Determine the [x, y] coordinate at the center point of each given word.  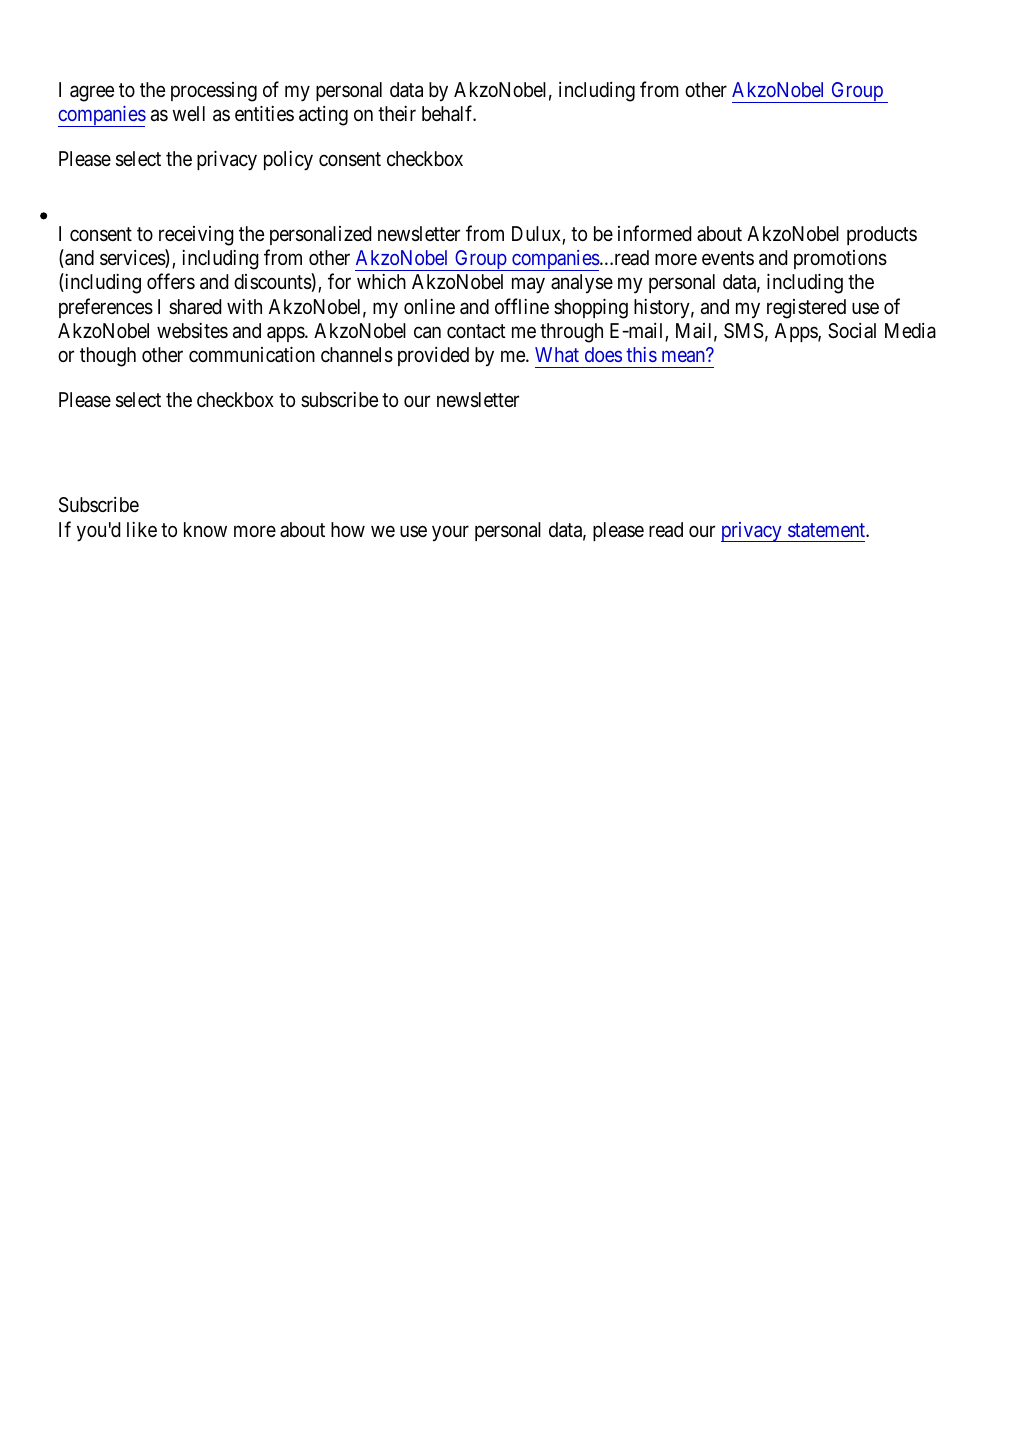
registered [806, 309]
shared [195, 306]
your [450, 533]
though [108, 357]
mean [683, 356]
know [205, 529]
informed [654, 233]
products [882, 235]
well [188, 113]
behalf [449, 113]
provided [433, 356]
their [397, 113]
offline [522, 306]
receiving [196, 236]
